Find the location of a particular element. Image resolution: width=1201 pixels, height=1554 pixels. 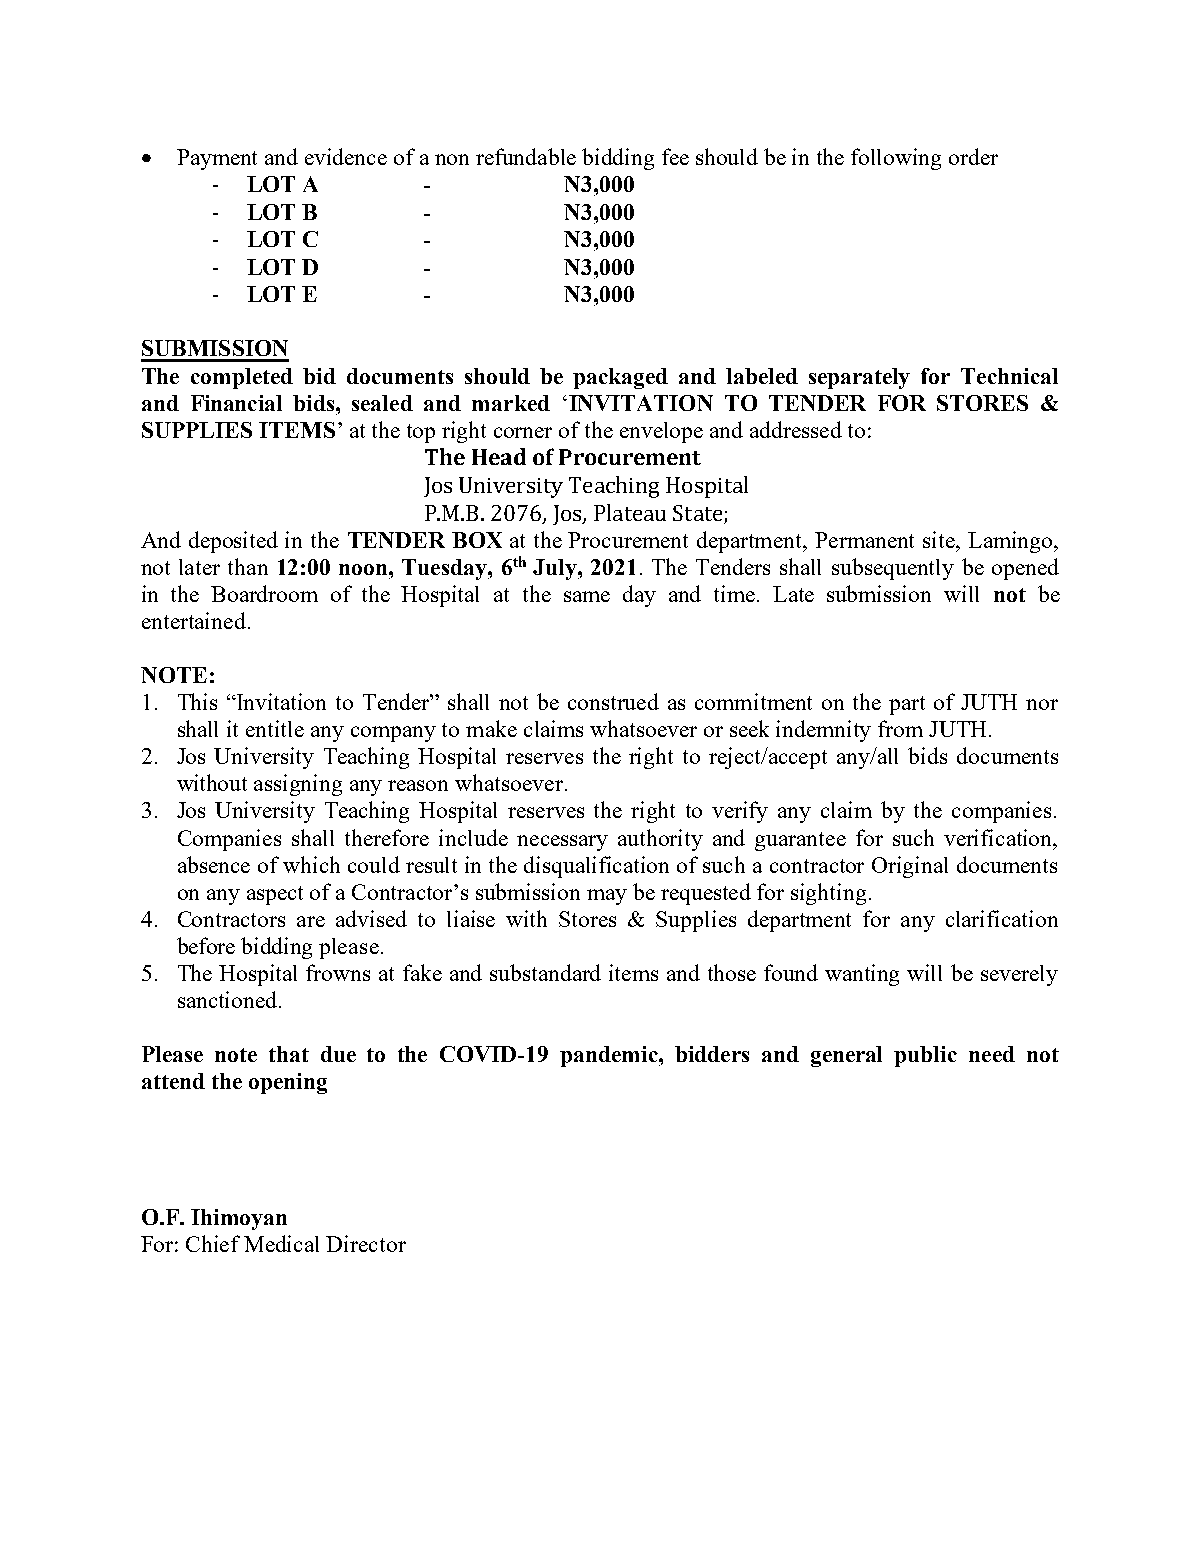

from is located at coordinates (900, 728).
